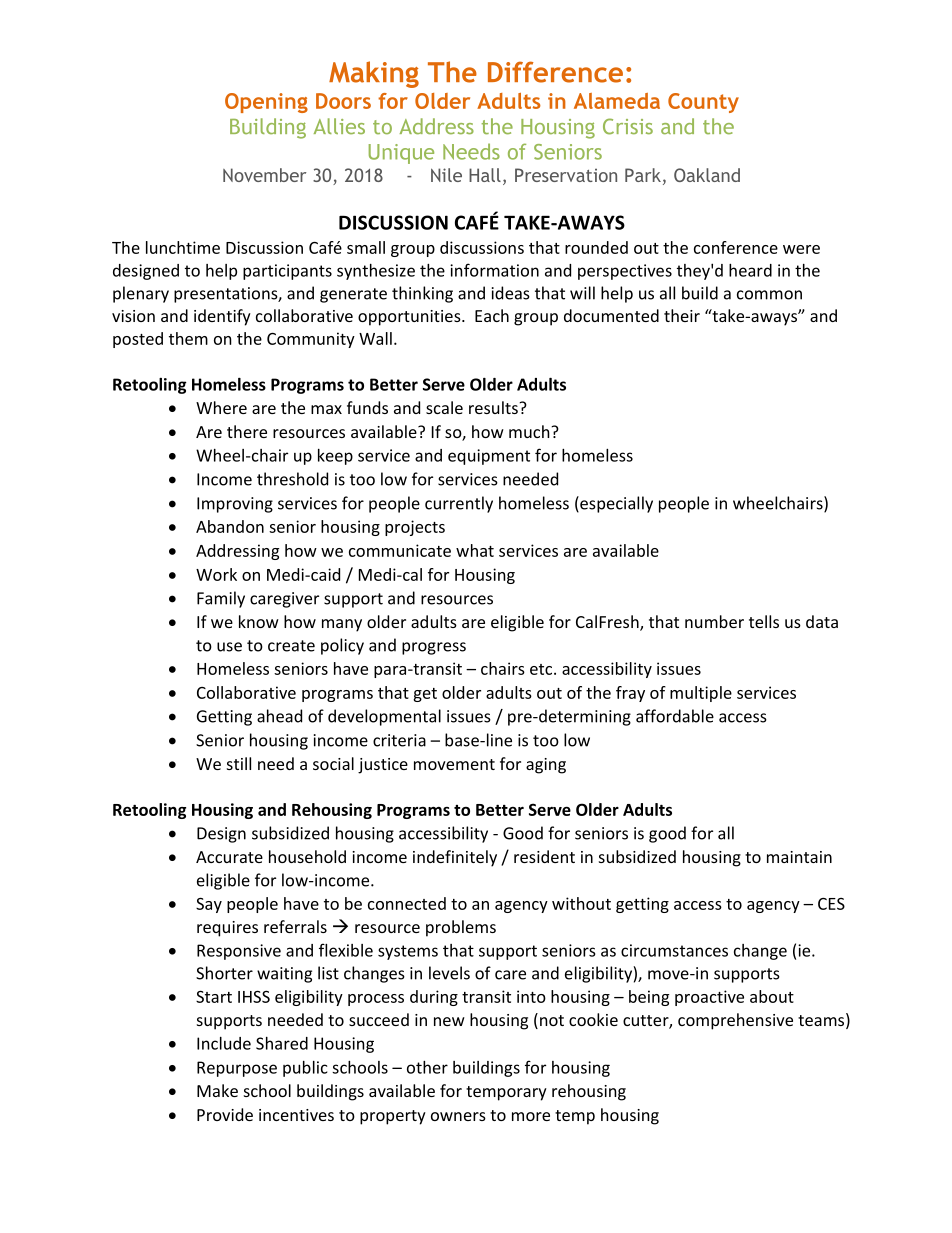 The width and height of the page is (952, 1233). What do you see at coordinates (459, 504) in the page?
I see `currently` at bounding box center [459, 504].
